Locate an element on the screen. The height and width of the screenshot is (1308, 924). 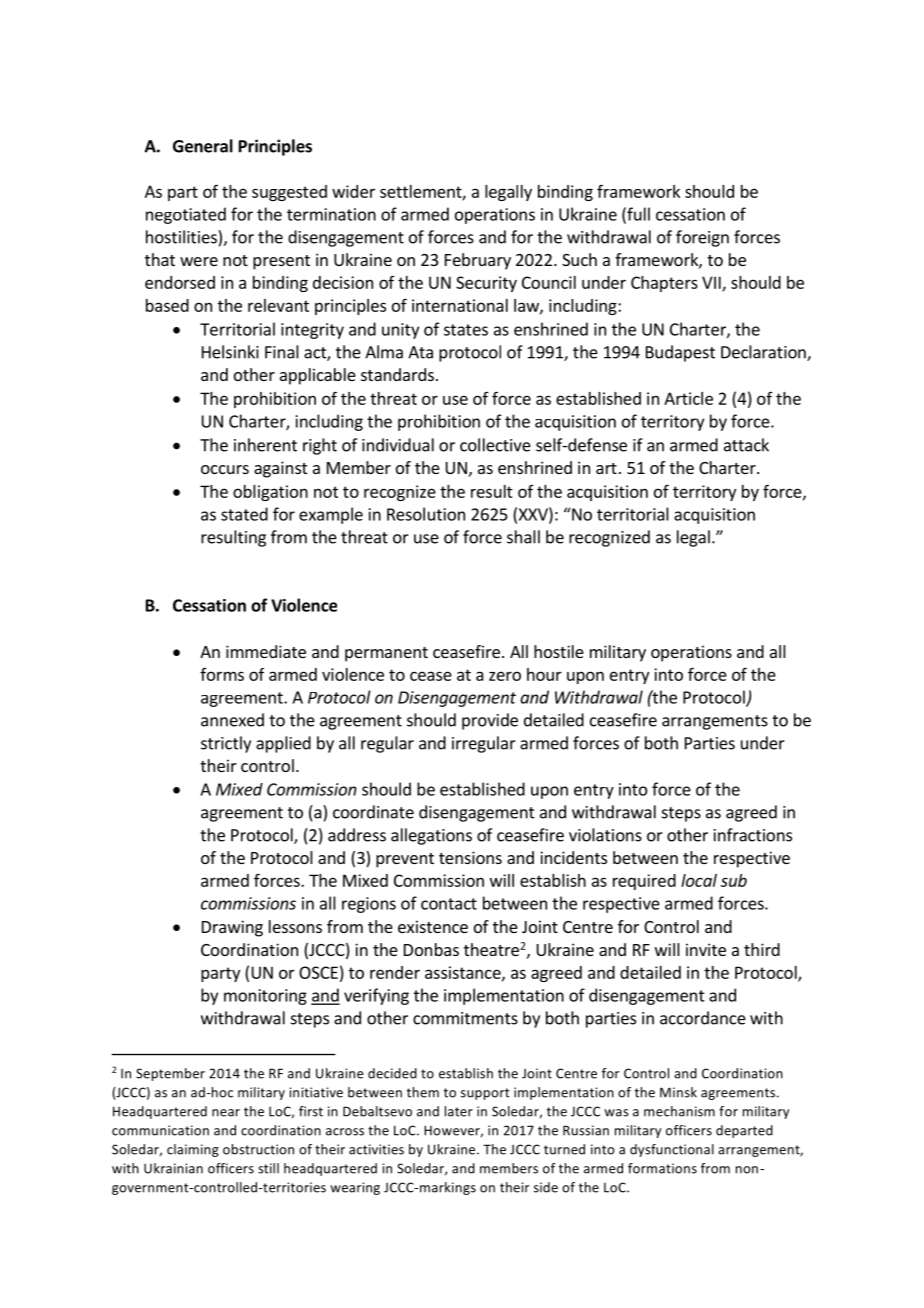
local is located at coordinates (699, 880).
